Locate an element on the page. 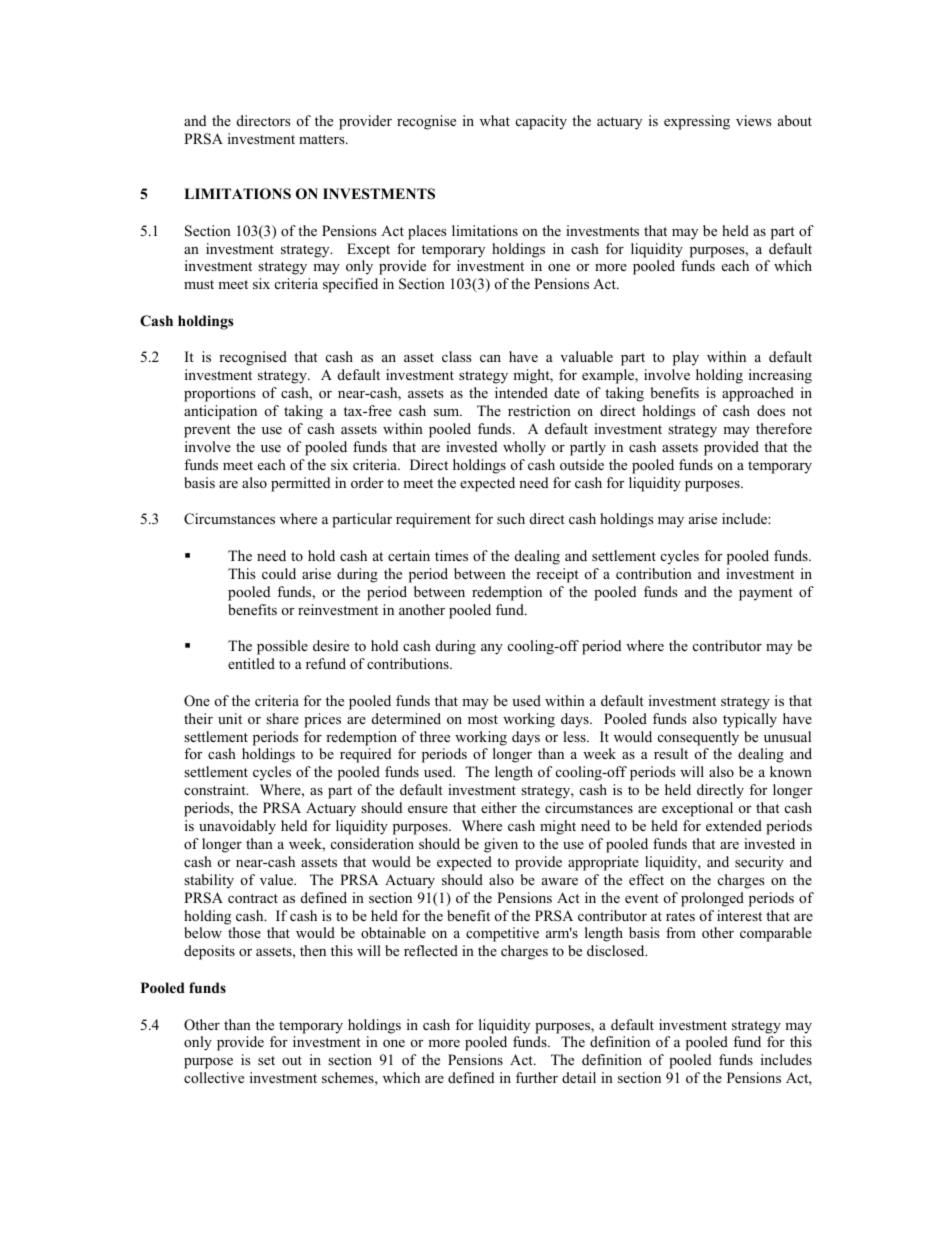 Image resolution: width=952 pixels, height=1233 pixels. payment is located at coordinates (766, 594).
